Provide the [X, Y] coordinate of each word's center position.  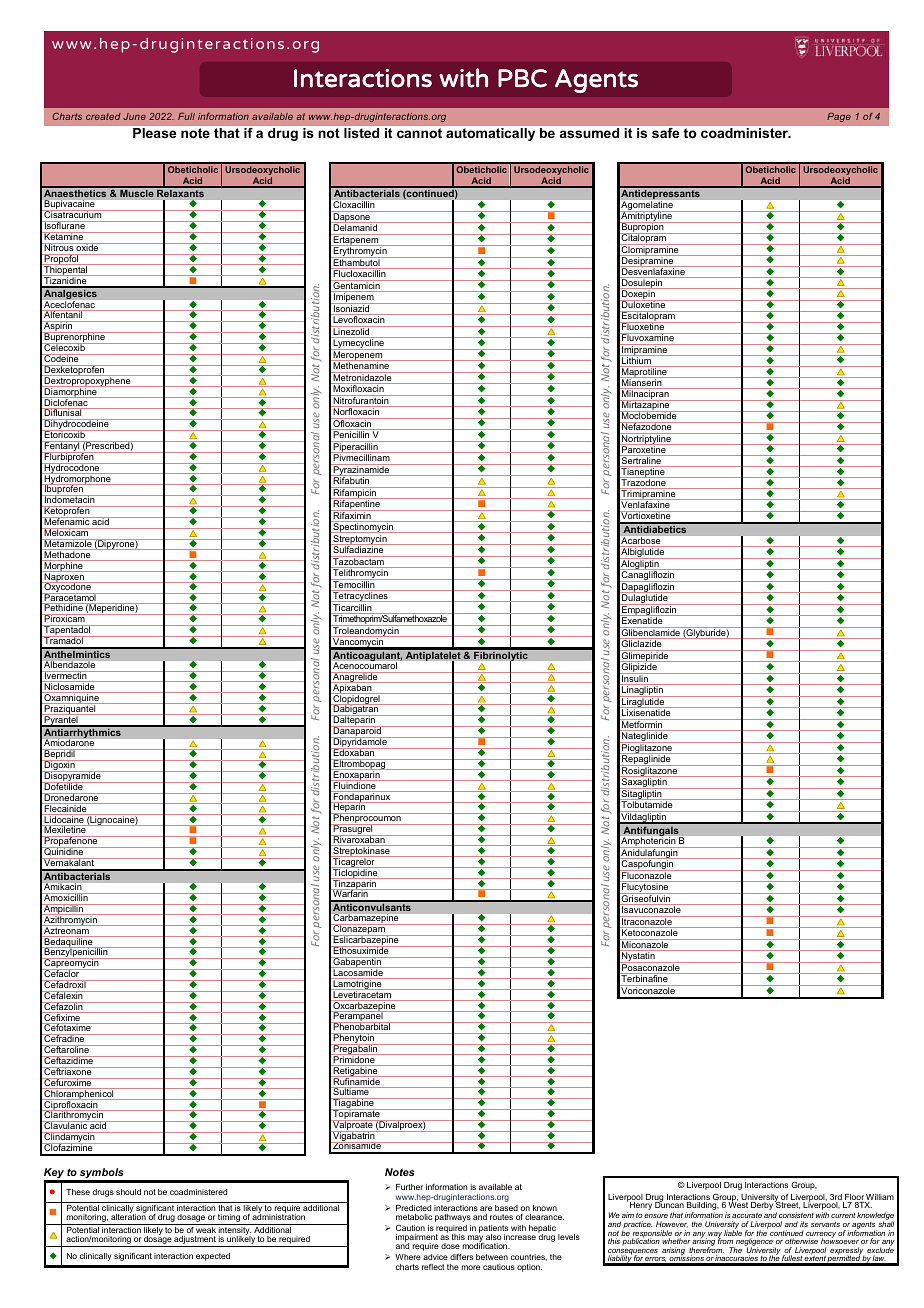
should [128, 1192]
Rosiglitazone [650, 772]
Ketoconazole [650, 932]
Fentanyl [62, 447]
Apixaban [352, 689]
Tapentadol [67, 631]
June [134, 116]
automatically [490, 134]
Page [839, 117]
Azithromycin [70, 921]
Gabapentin [357, 963]
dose [450, 1246]
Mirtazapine [646, 406]
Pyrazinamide [361, 471]
